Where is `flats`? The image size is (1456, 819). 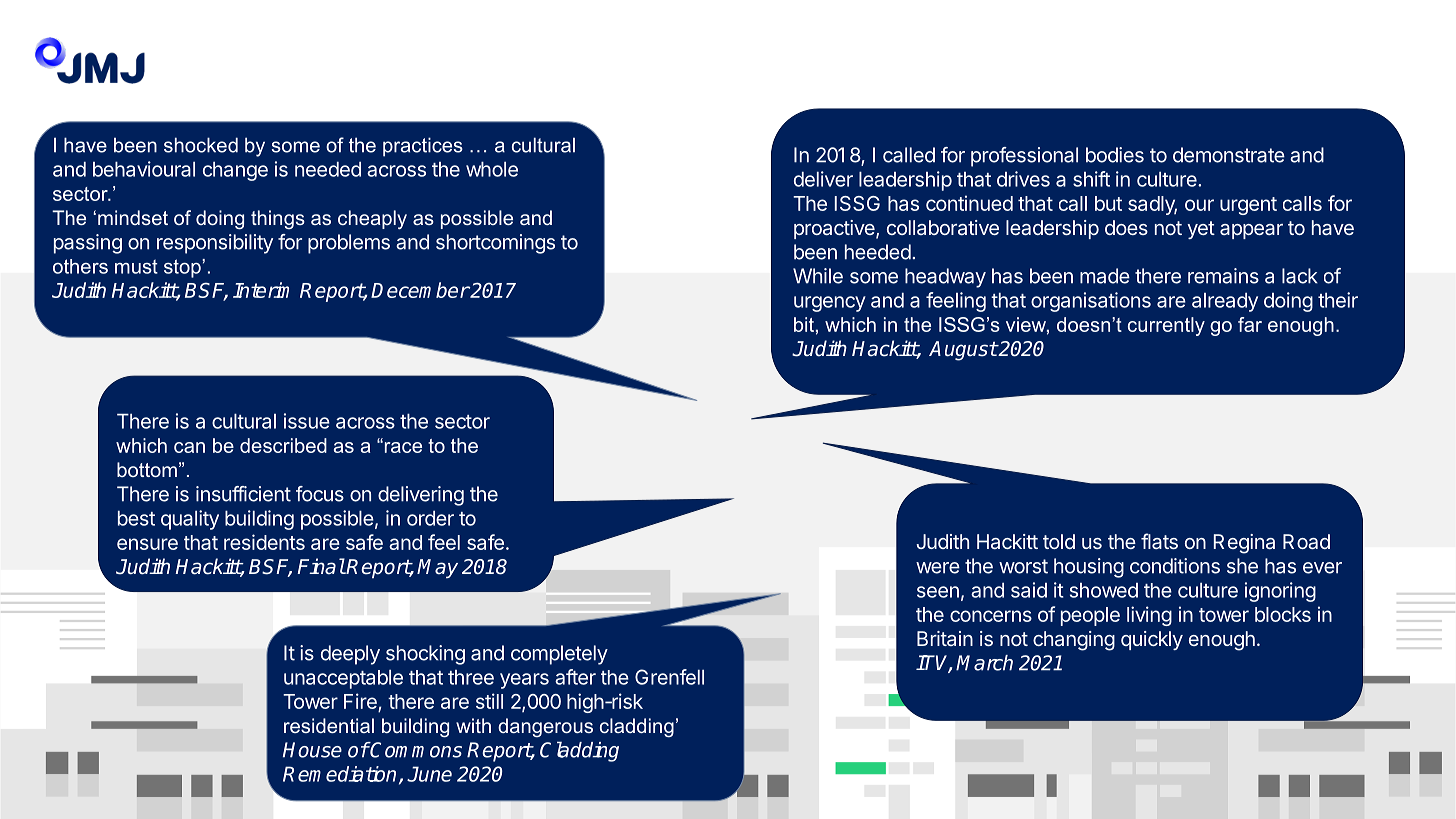
flats is located at coordinates (1159, 541).
